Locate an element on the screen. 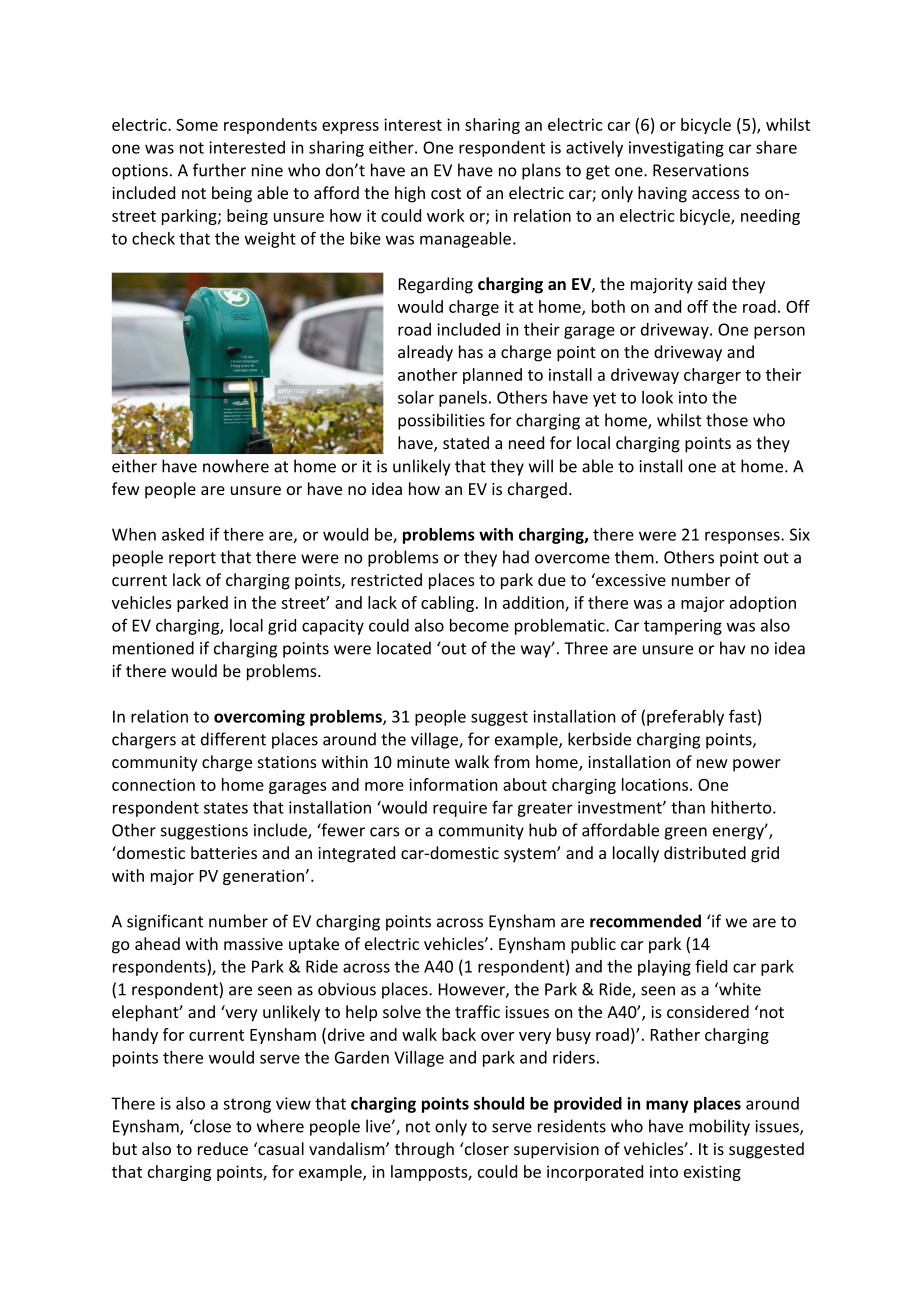 This screenshot has height=1308, width=924. panels is located at coordinates (463, 399).
